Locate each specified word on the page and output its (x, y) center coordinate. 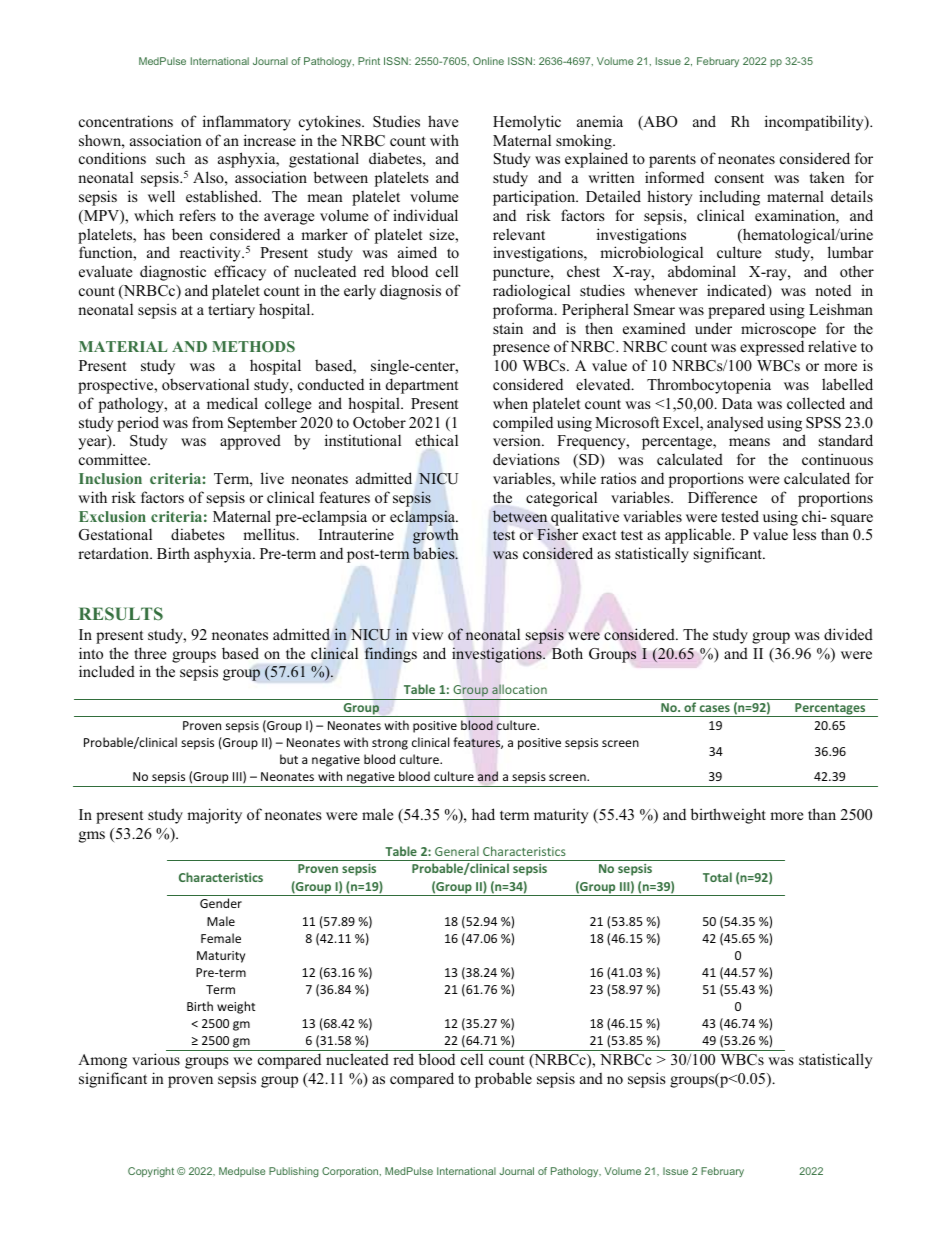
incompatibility (815, 123)
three (150, 653)
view (427, 634)
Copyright (151, 1172)
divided (848, 634)
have (443, 121)
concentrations (126, 121)
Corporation (351, 1172)
